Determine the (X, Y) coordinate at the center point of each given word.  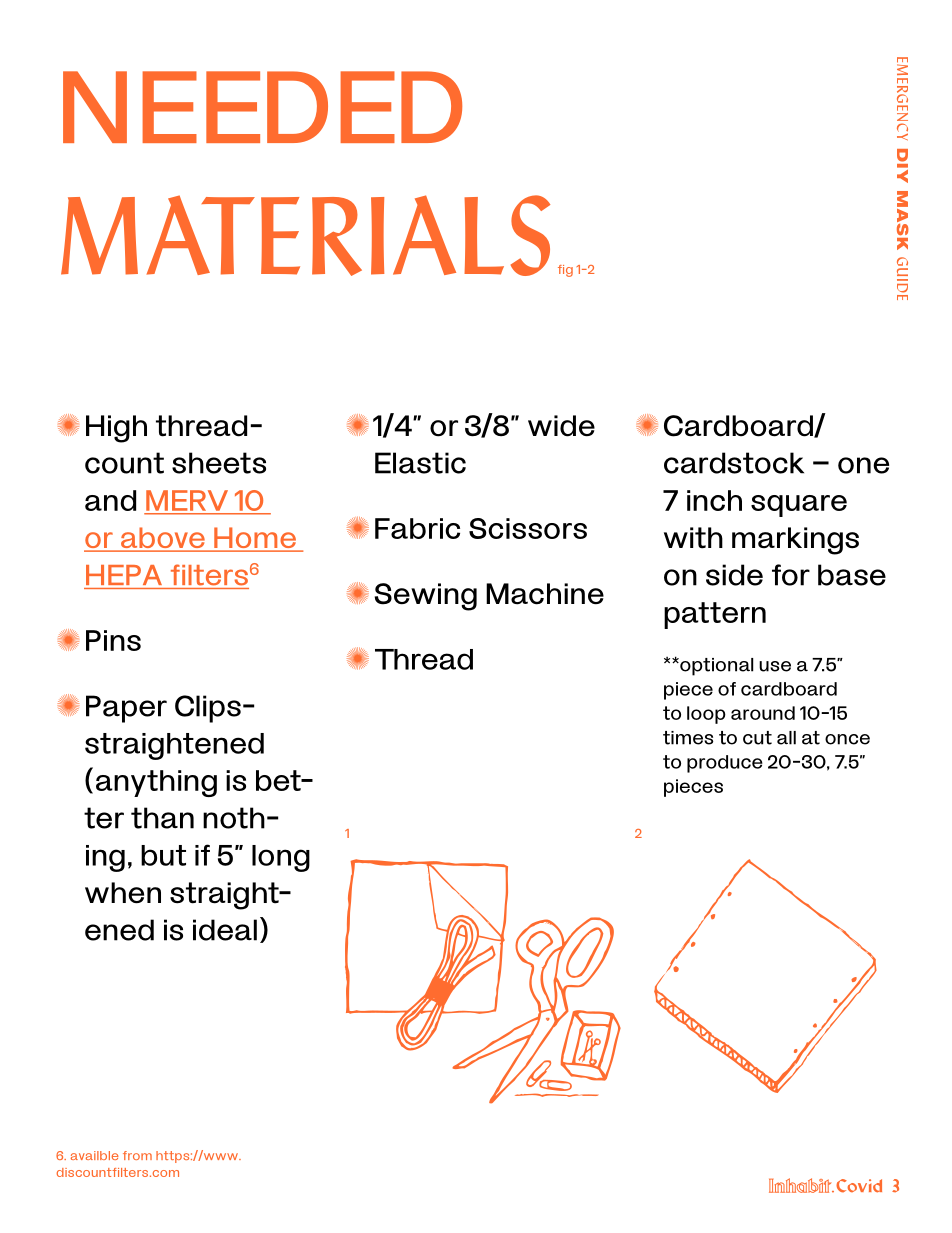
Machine (545, 594)
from (137, 1155)
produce (725, 764)
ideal (225, 930)
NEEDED (262, 107)
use (775, 666)
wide (561, 426)
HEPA (124, 575)
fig (565, 271)
